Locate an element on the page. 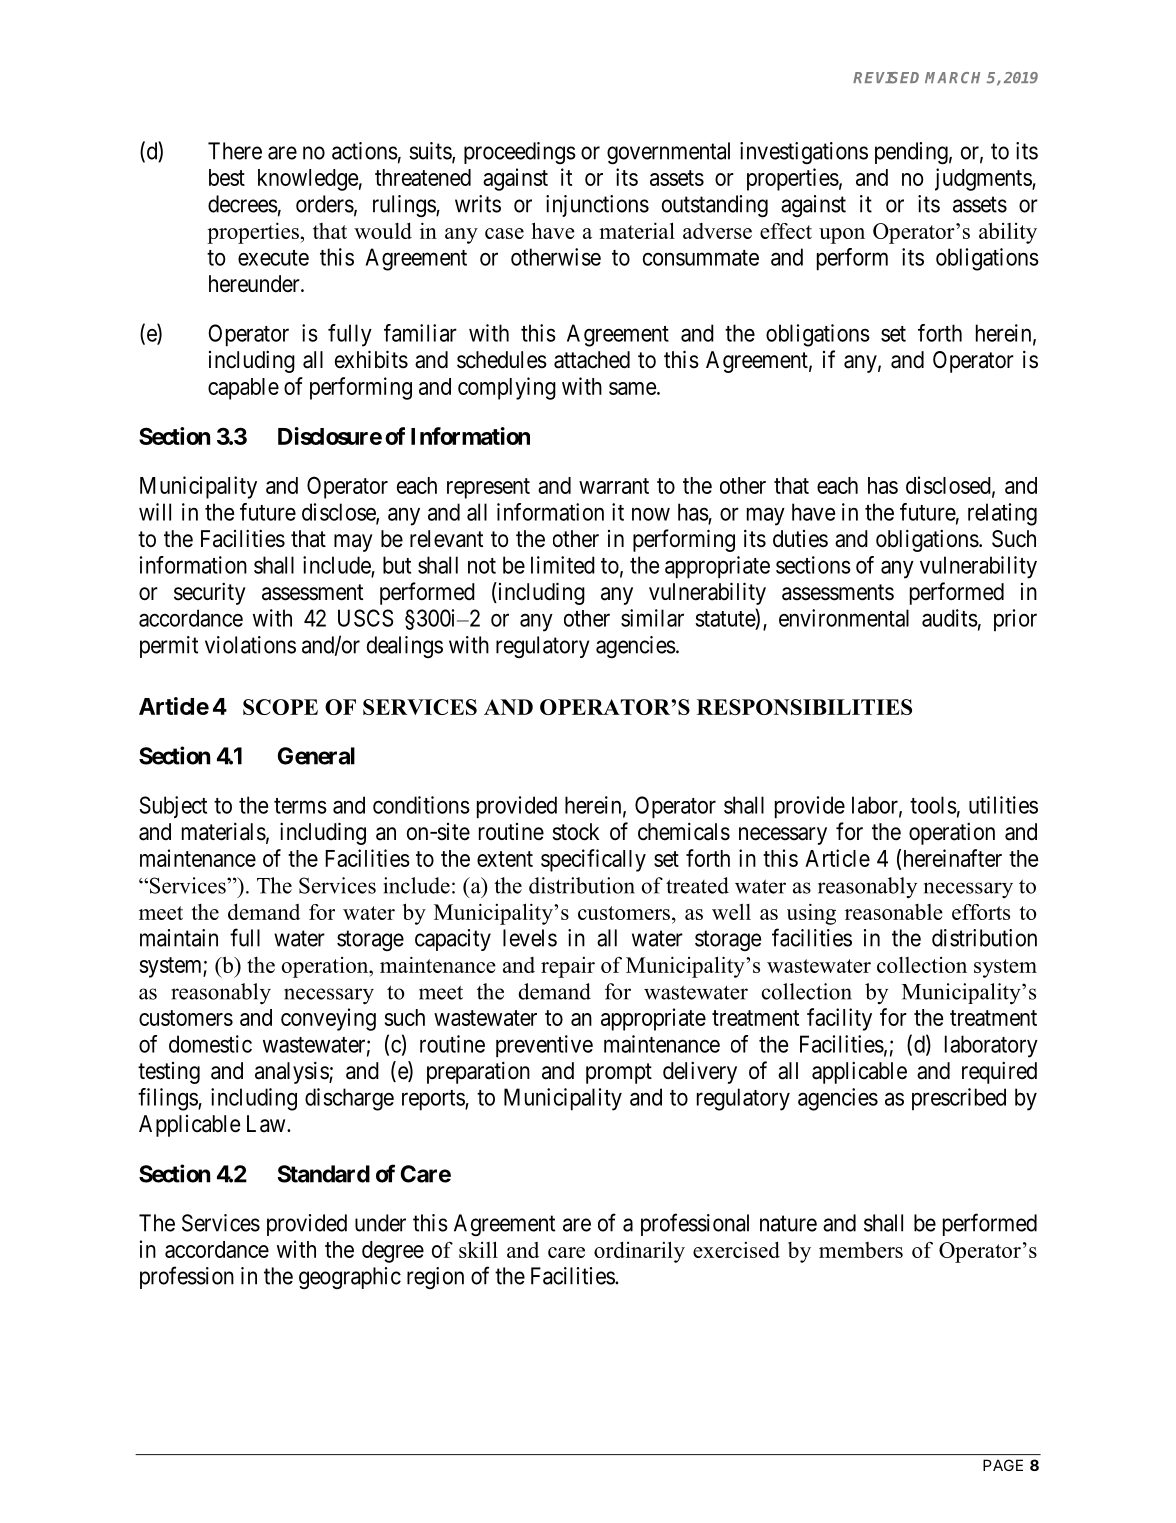  warrant is located at coordinates (614, 486).
